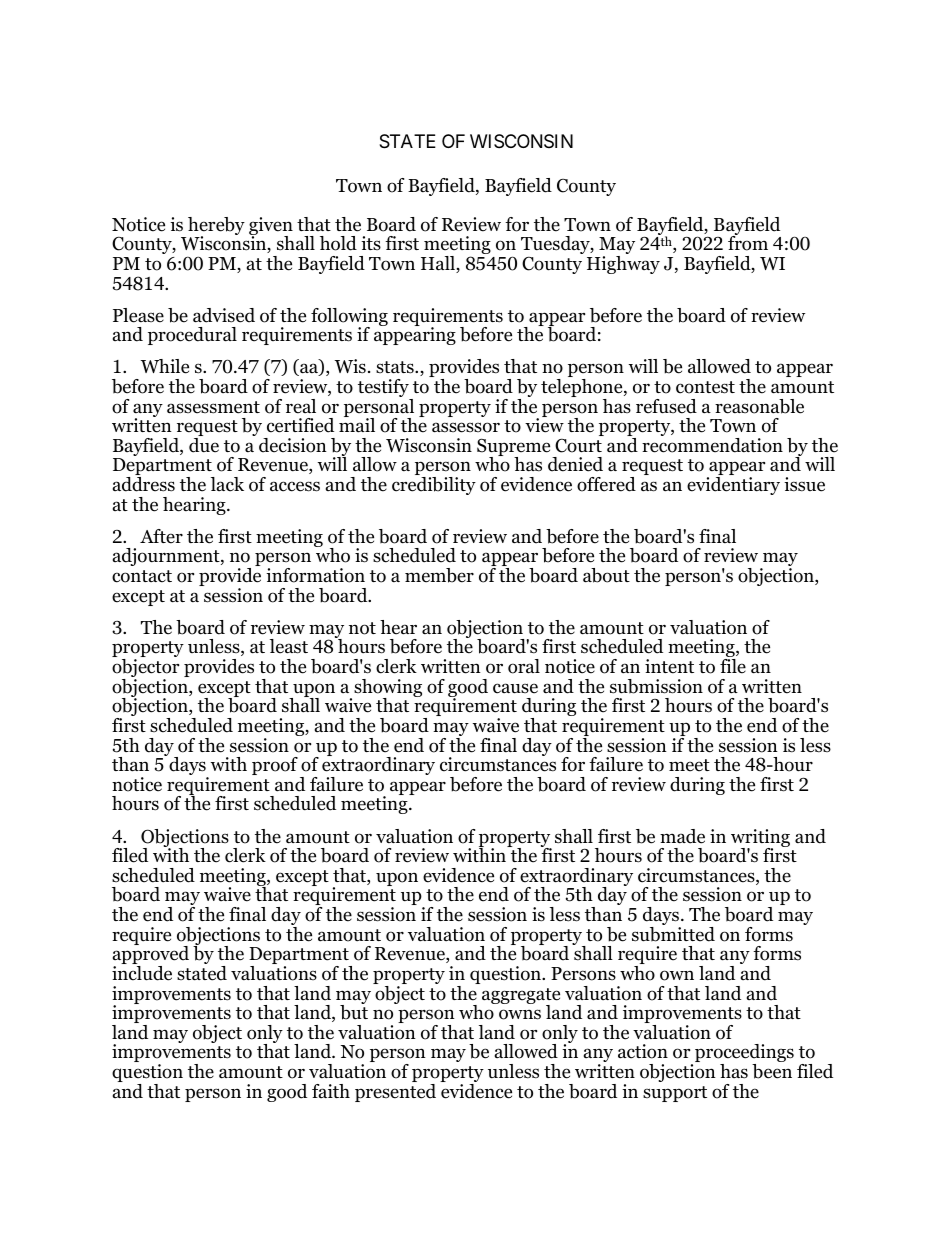 The image size is (952, 1233). What do you see at coordinates (331, 1091) in the screenshot?
I see `faith` at bounding box center [331, 1091].
